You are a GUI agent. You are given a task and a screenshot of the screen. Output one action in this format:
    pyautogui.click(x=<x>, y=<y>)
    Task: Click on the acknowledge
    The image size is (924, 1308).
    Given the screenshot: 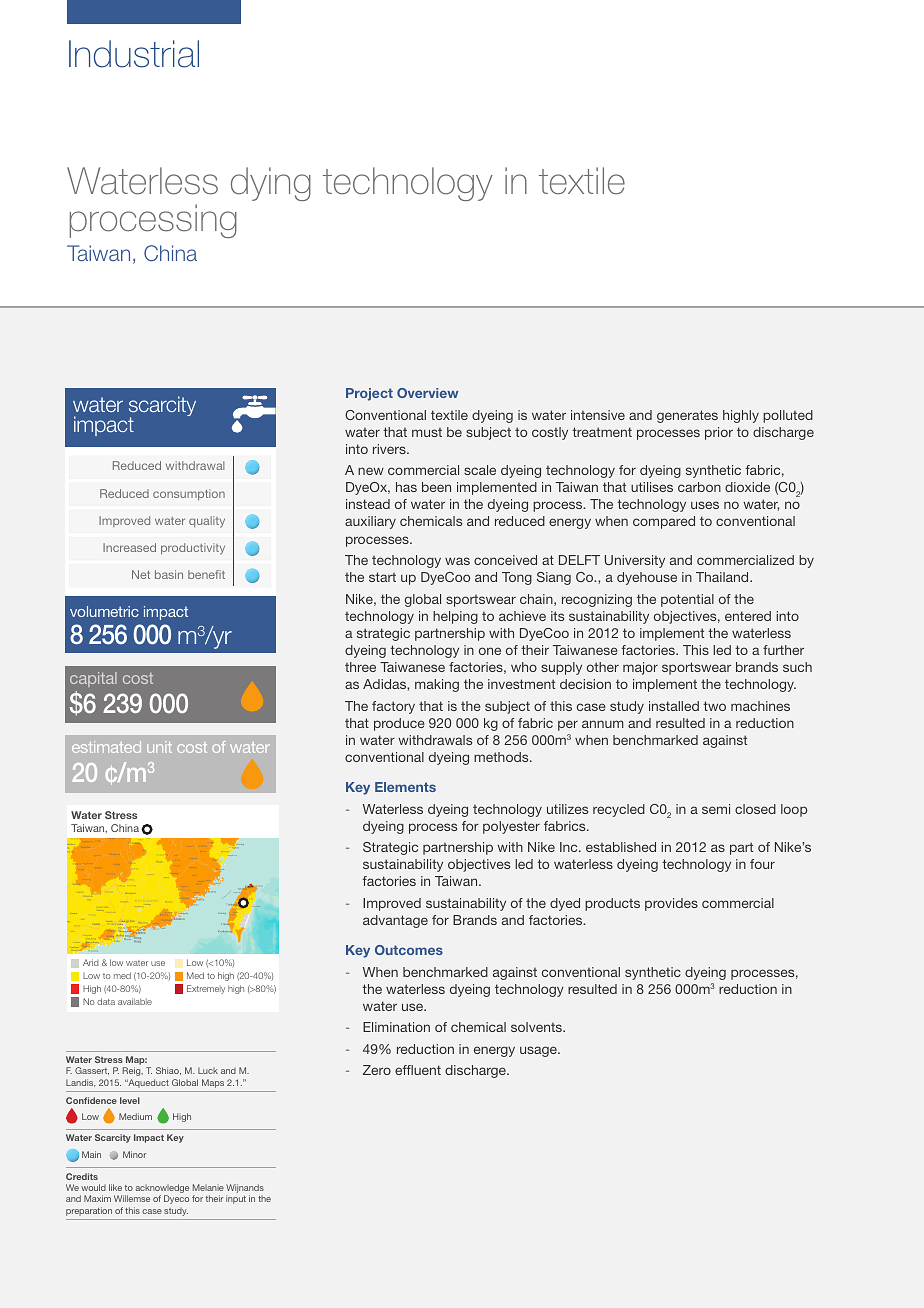 What is the action you would take?
    pyautogui.click(x=162, y=1190)
